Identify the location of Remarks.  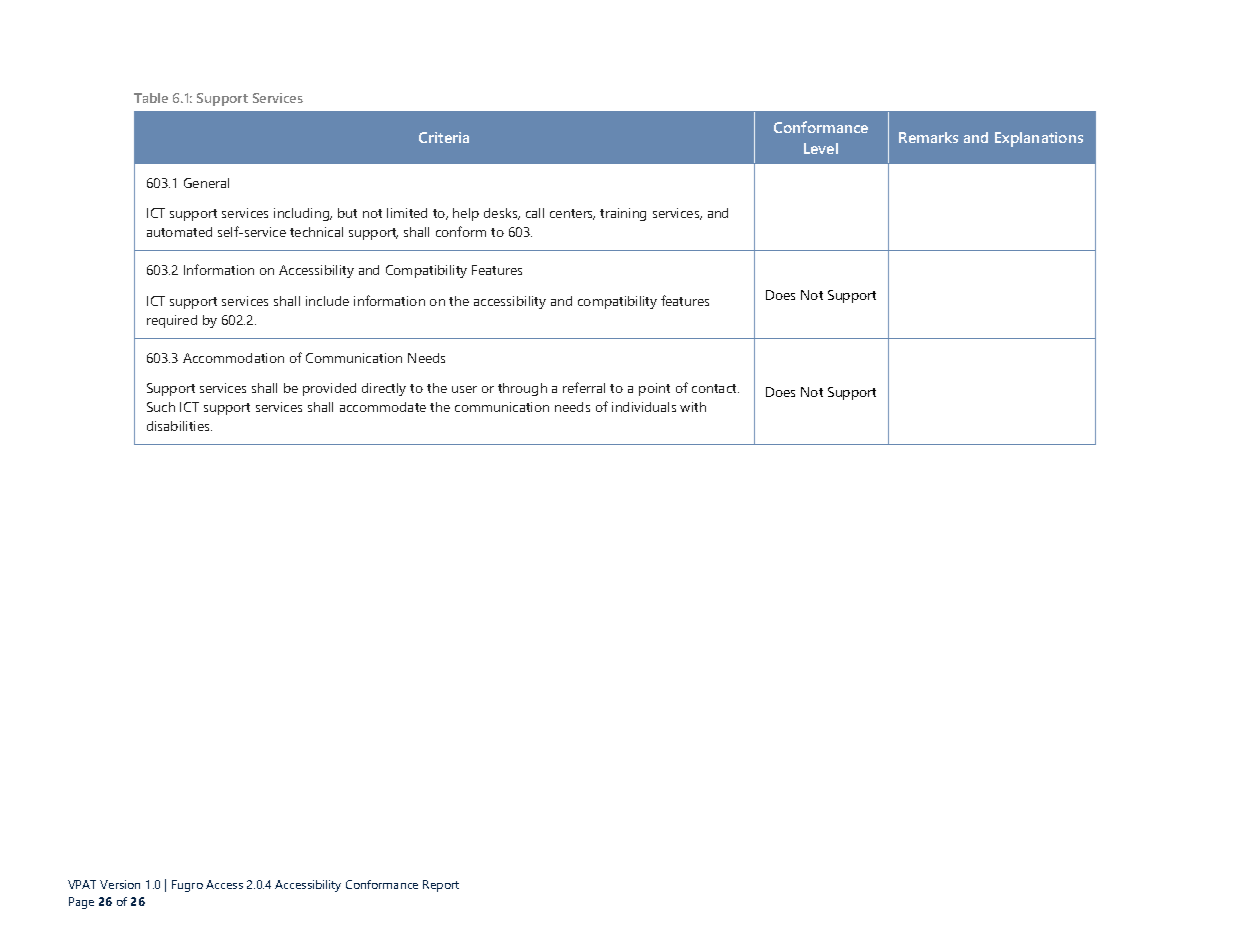
(928, 137).
